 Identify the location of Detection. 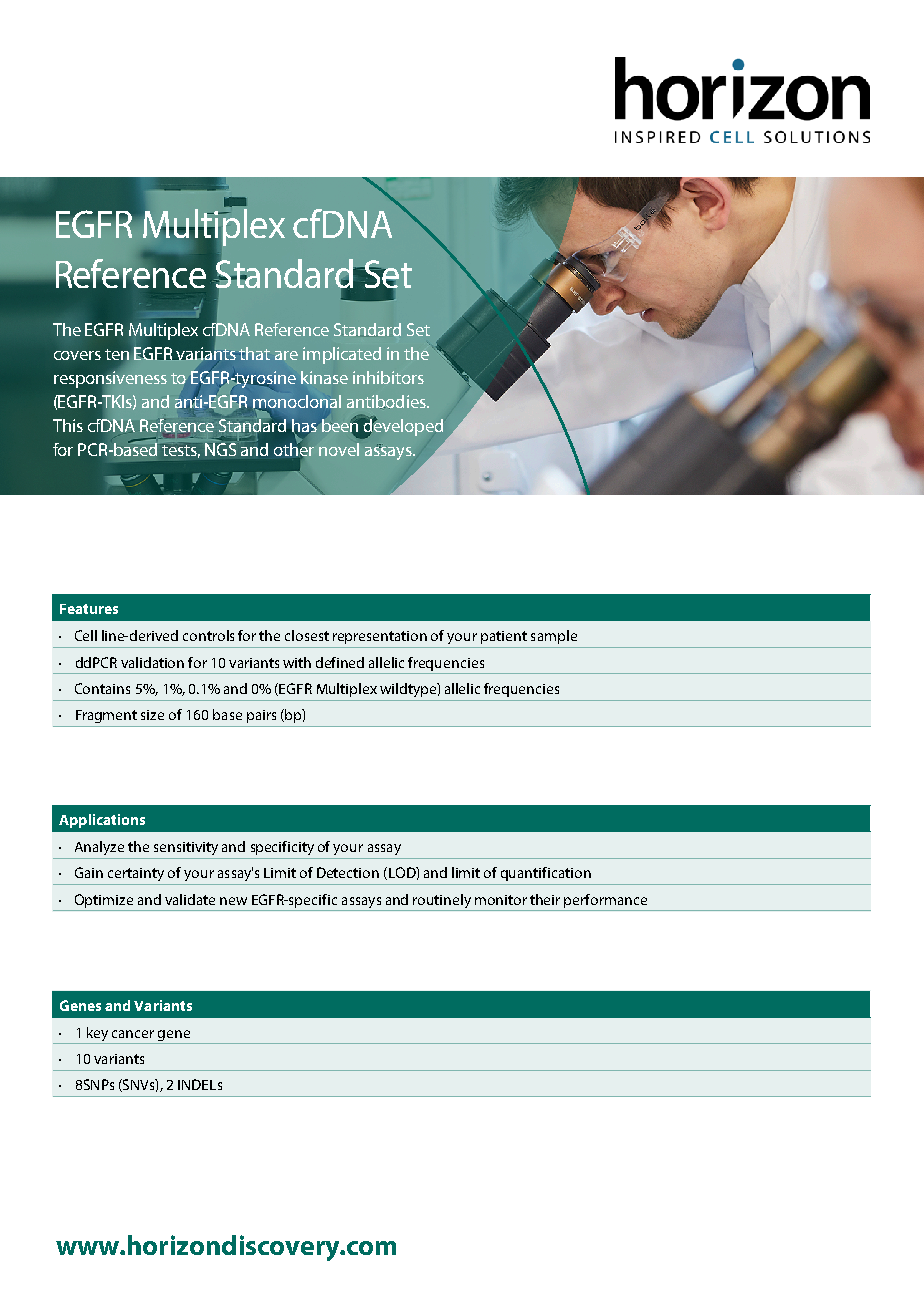
(348, 872).
